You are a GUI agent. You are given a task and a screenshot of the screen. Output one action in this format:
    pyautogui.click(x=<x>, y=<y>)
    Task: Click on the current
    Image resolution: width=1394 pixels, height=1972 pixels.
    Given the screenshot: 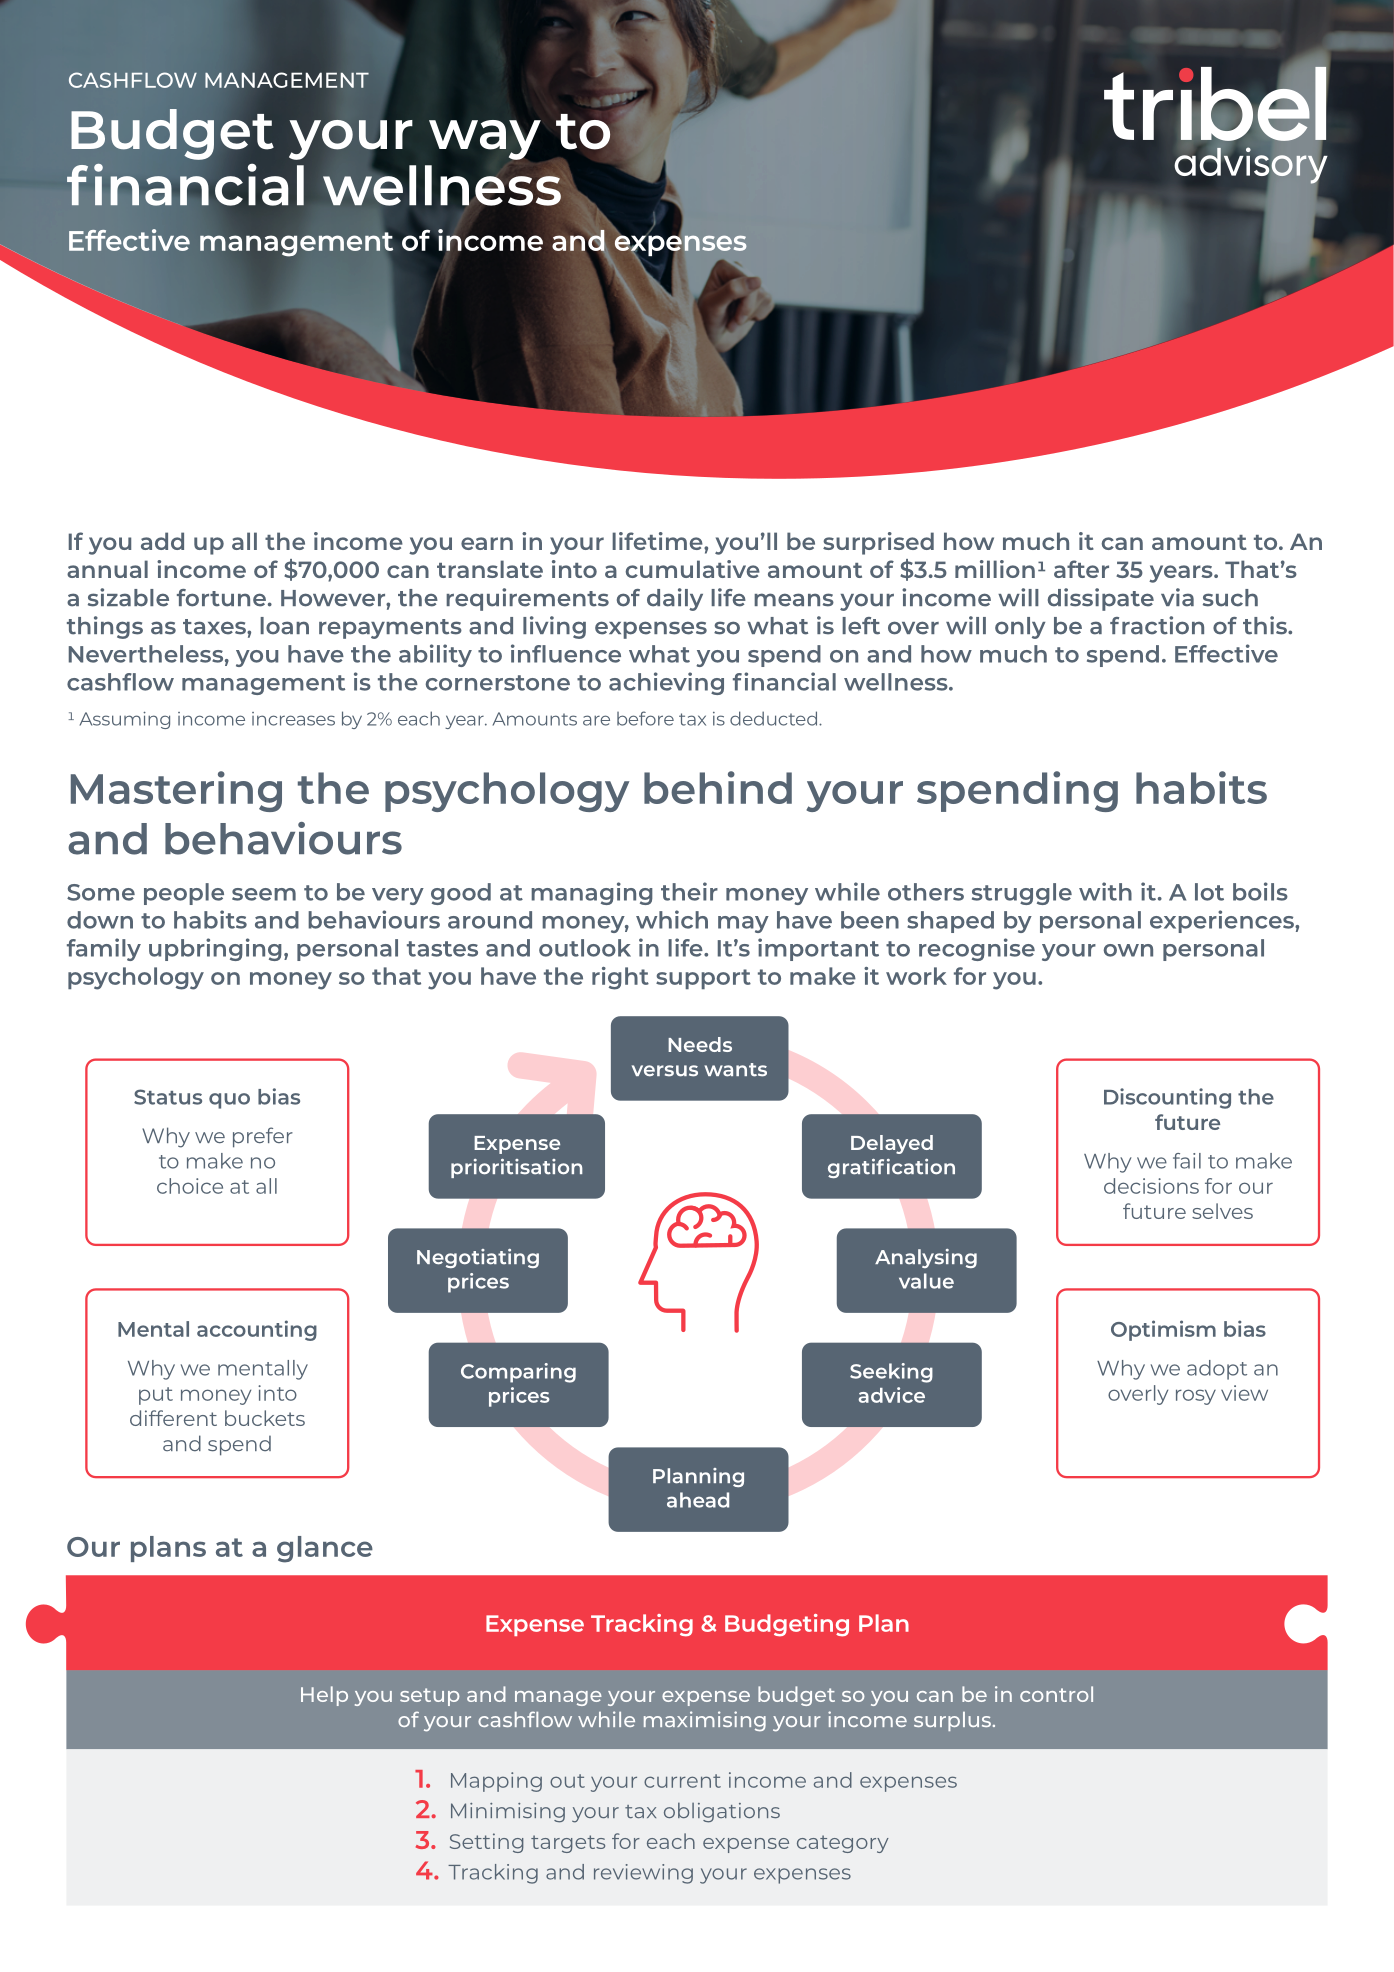 What is the action you would take?
    pyautogui.click(x=682, y=1781)
